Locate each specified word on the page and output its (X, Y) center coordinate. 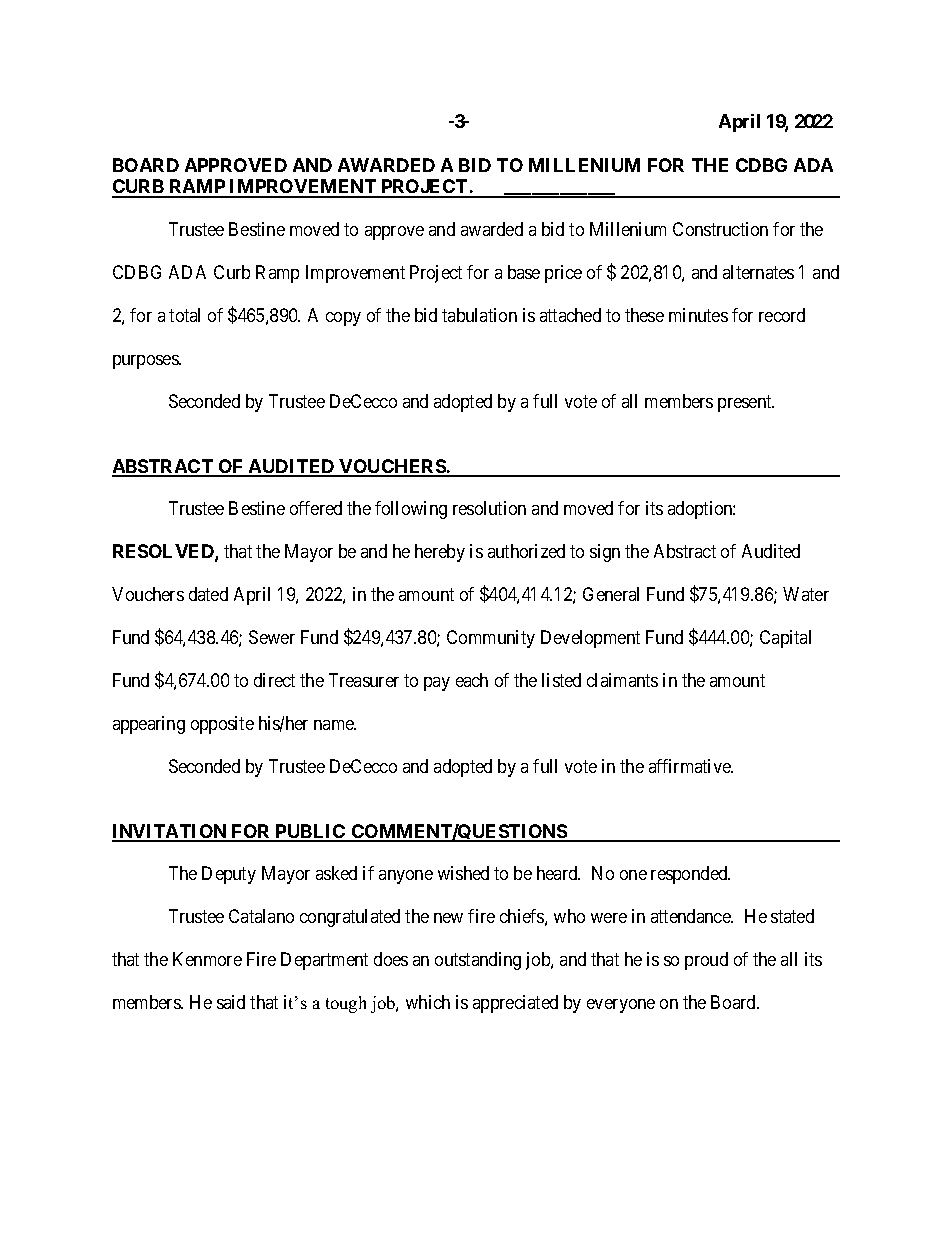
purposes (146, 362)
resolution (489, 508)
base (524, 272)
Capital (785, 639)
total (184, 315)
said (231, 1002)
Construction (720, 229)
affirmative (691, 766)
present (746, 403)
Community (491, 639)
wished (463, 873)
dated (208, 594)
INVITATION (170, 832)
